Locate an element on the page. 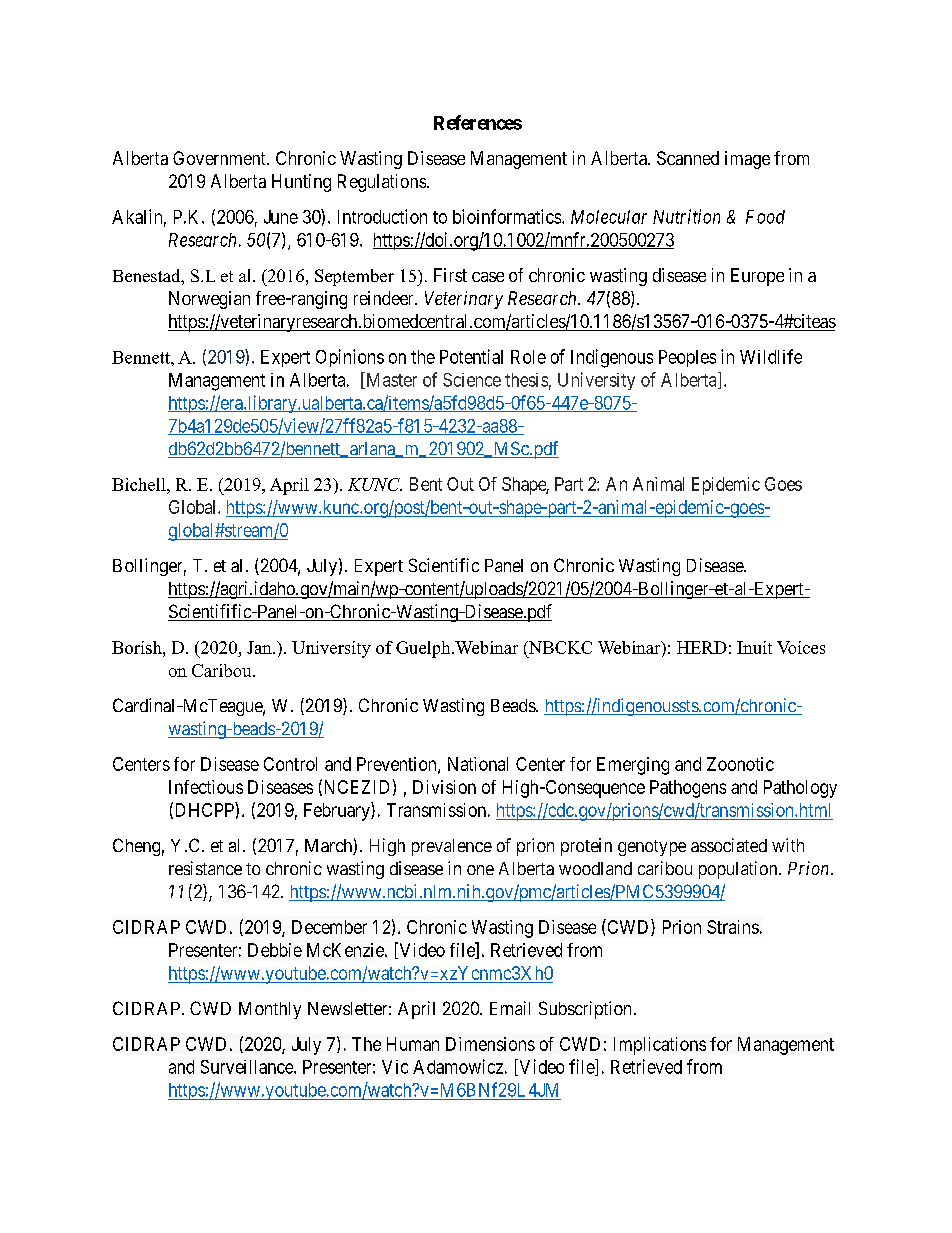 This page has height=1233, width=952. population is located at coordinates (739, 870).
